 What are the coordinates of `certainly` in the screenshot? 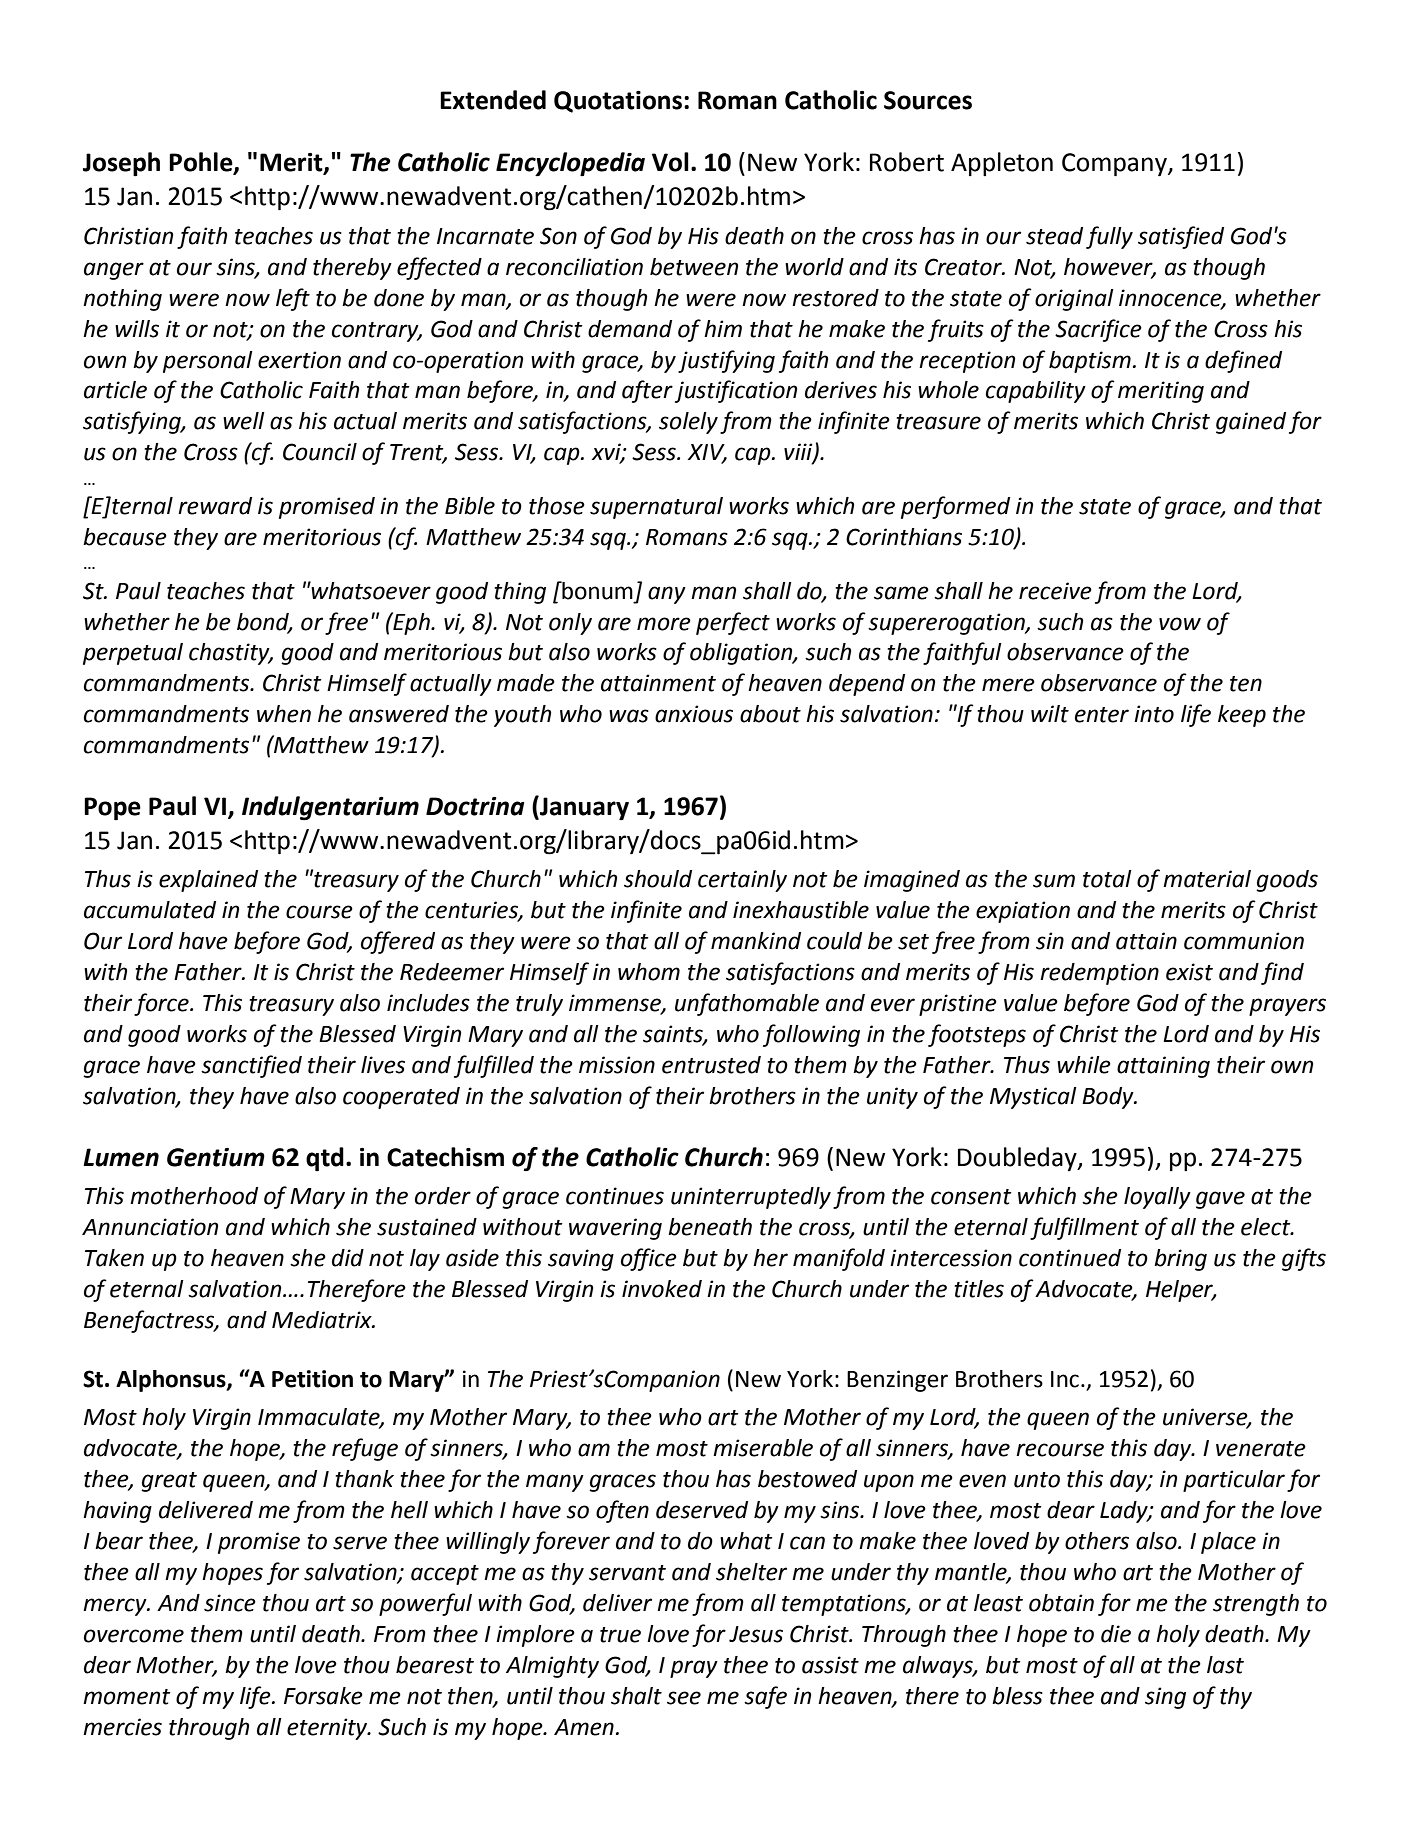 It's located at (742, 881).
